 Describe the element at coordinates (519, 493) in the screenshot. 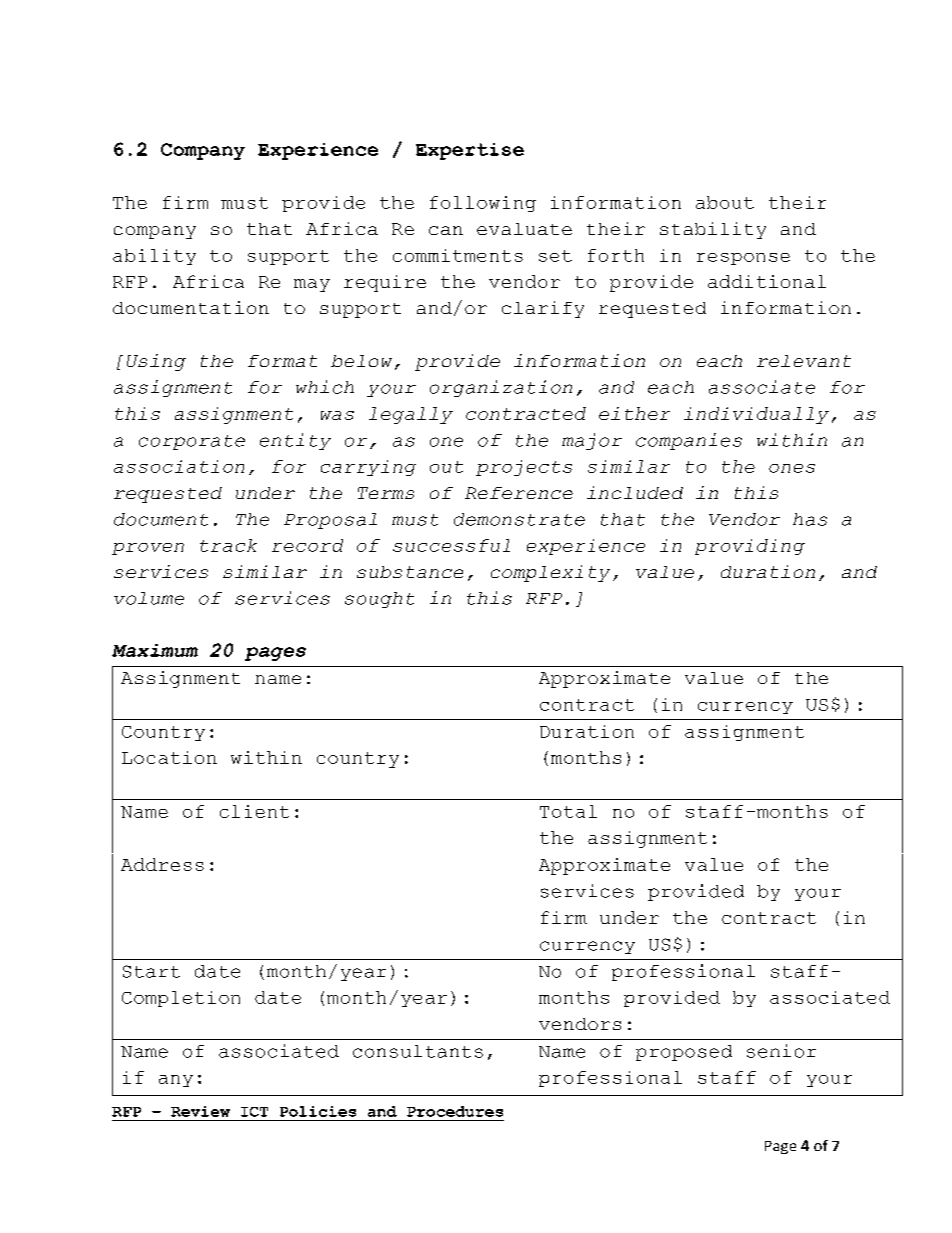

I see `Reference` at that location.
